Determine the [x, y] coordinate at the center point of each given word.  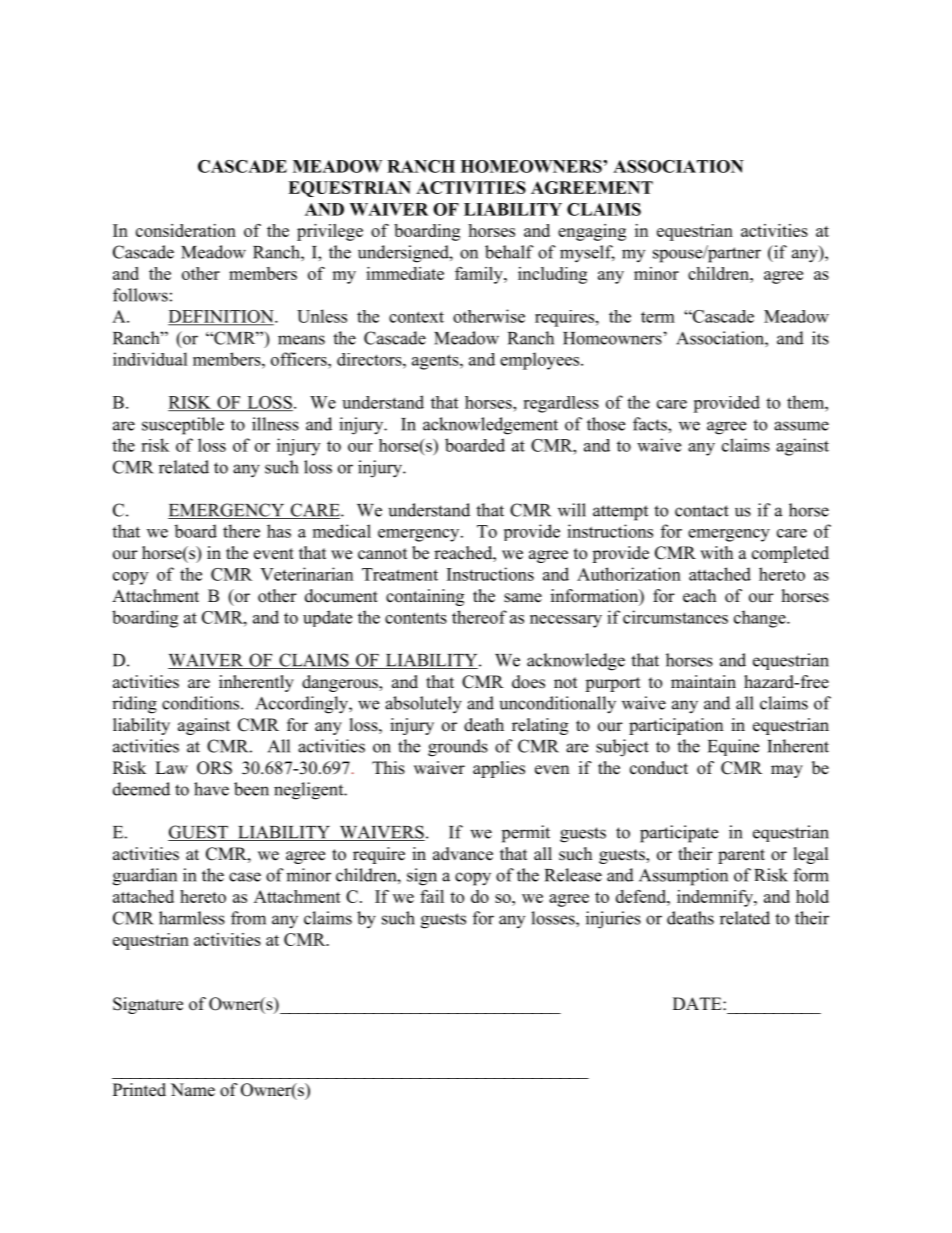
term [658, 317]
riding [134, 705]
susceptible [183, 426]
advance [463, 854]
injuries [613, 920]
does [528, 682]
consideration [186, 230]
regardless [561, 404]
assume [801, 426]
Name [193, 1090]
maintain [703, 681]
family [480, 275]
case [245, 877]
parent [741, 856]
